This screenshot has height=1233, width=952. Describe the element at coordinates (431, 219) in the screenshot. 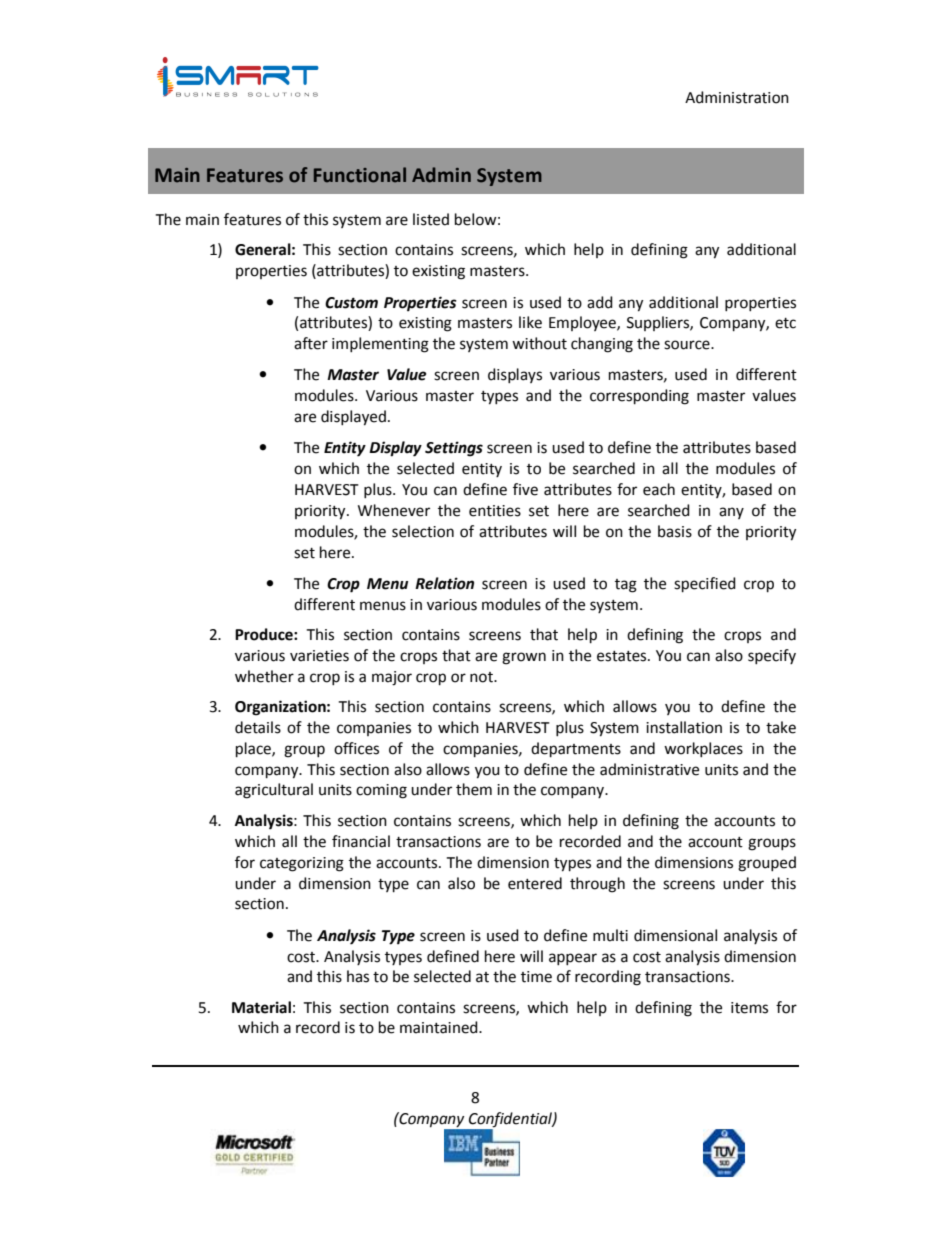

I see `listed` at that location.
